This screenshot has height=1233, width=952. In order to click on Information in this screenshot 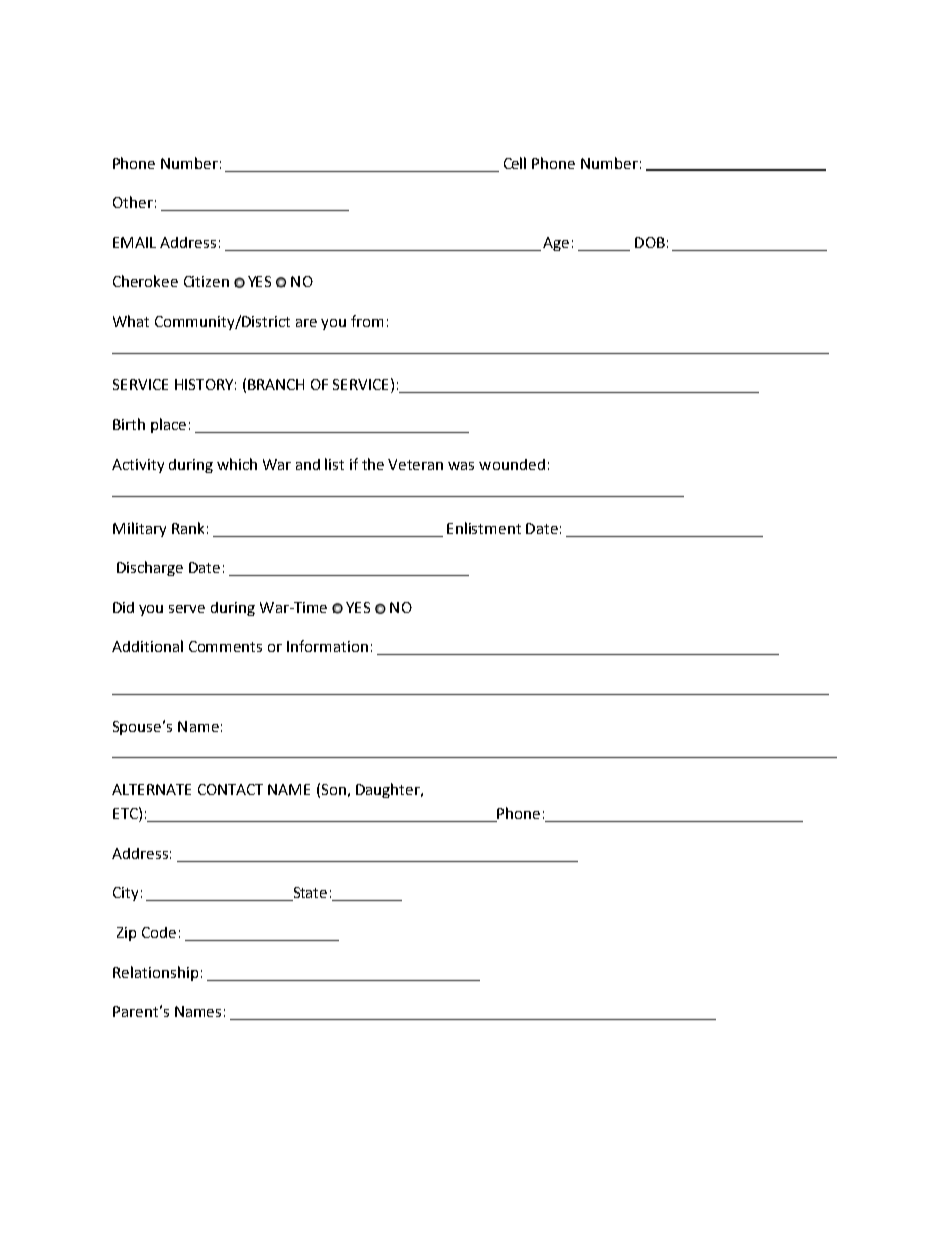, I will do `click(327, 646)`.
